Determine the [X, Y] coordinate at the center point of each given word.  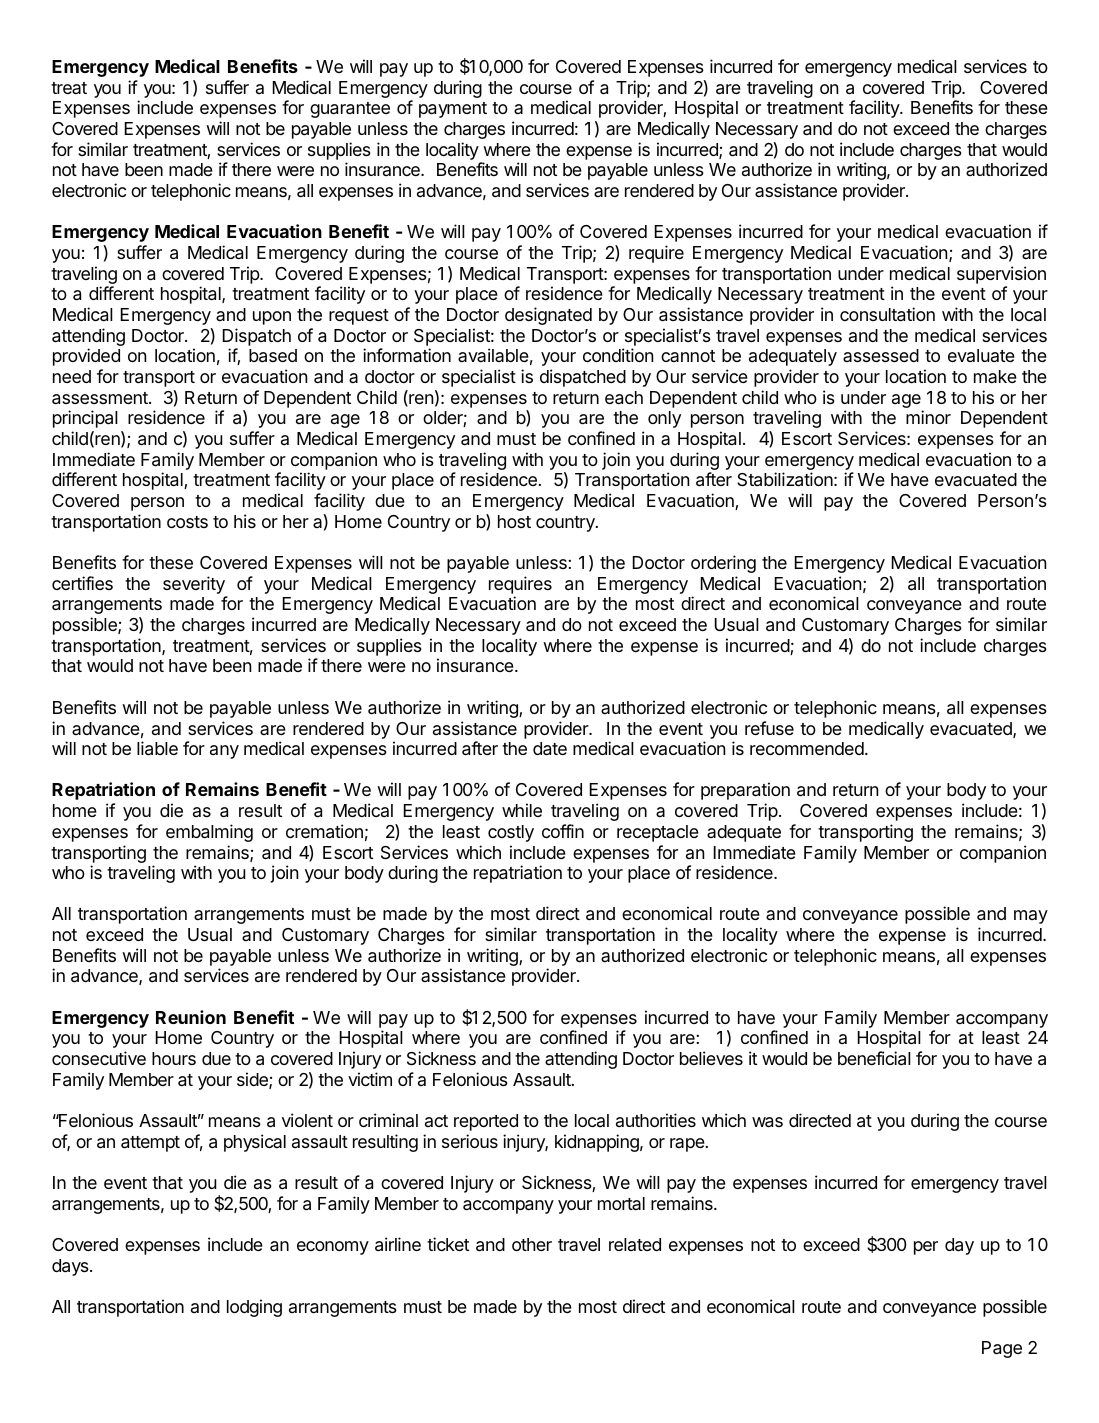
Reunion [191, 1017]
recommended [807, 748]
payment [453, 110]
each [624, 398]
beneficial [874, 1058]
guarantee [350, 110]
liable [157, 748]
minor [928, 417]
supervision [1001, 275]
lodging [254, 1308]
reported [486, 1122]
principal [85, 419]
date [550, 749]
